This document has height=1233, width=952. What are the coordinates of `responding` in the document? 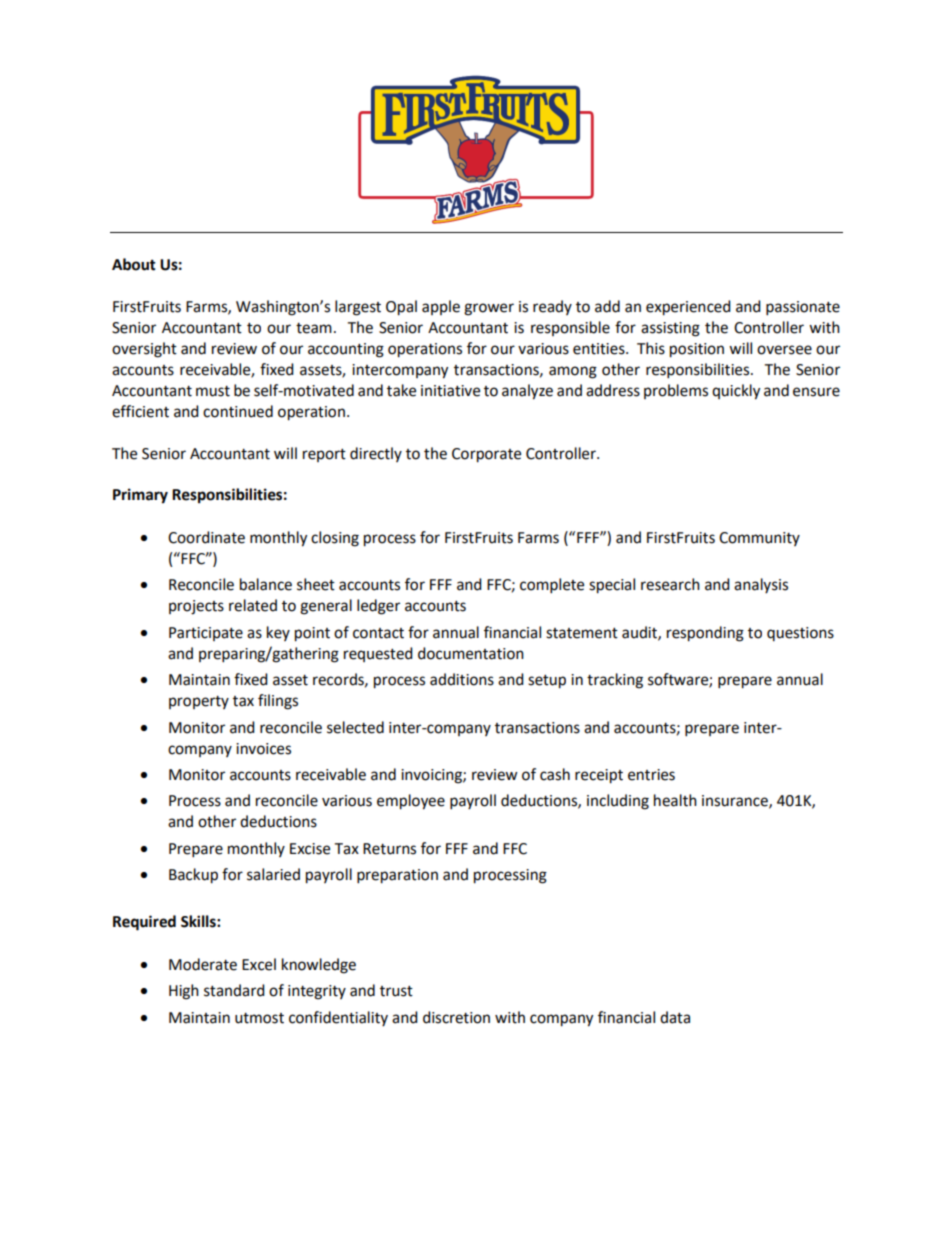 It's located at (705, 634).
